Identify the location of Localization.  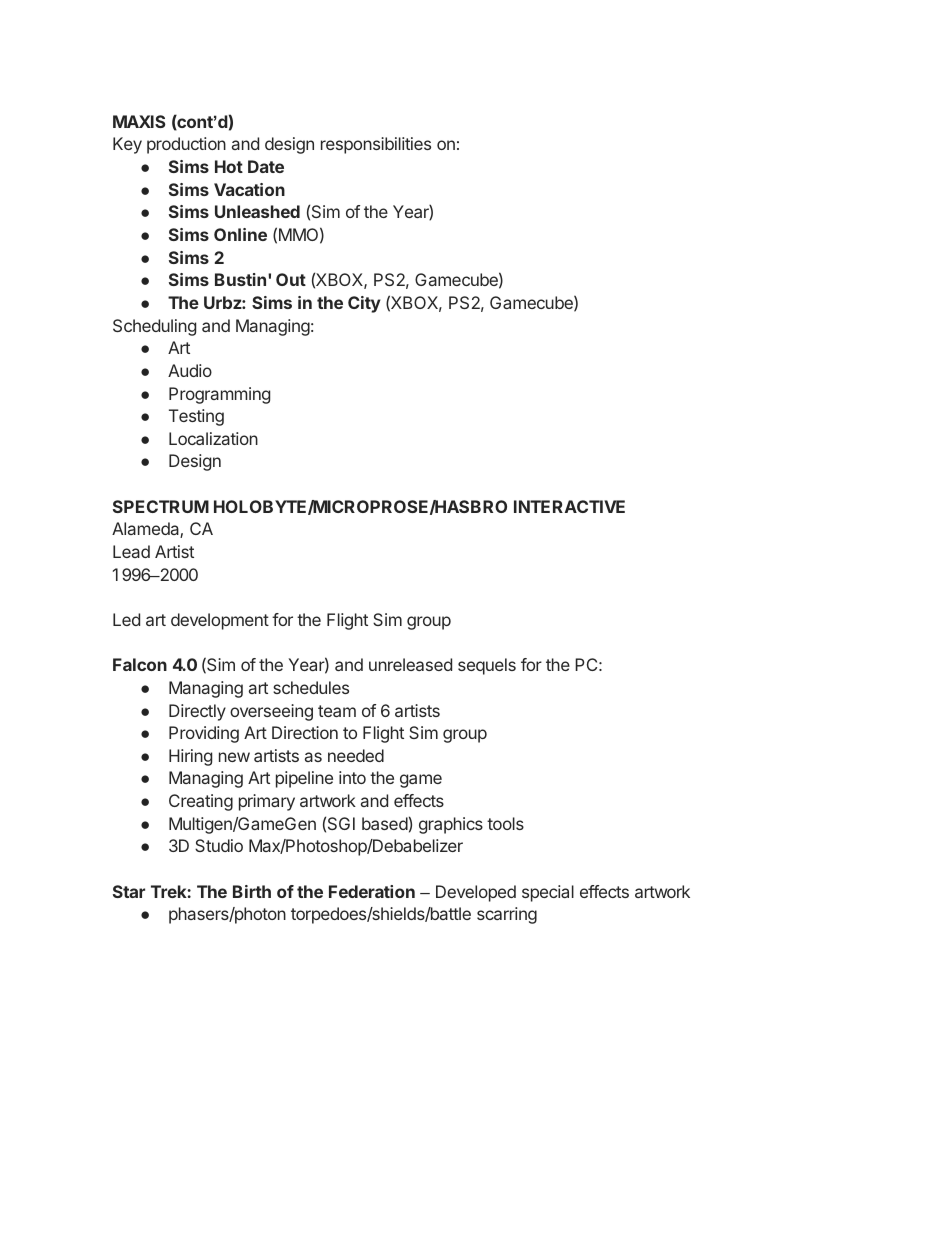
(213, 438).
